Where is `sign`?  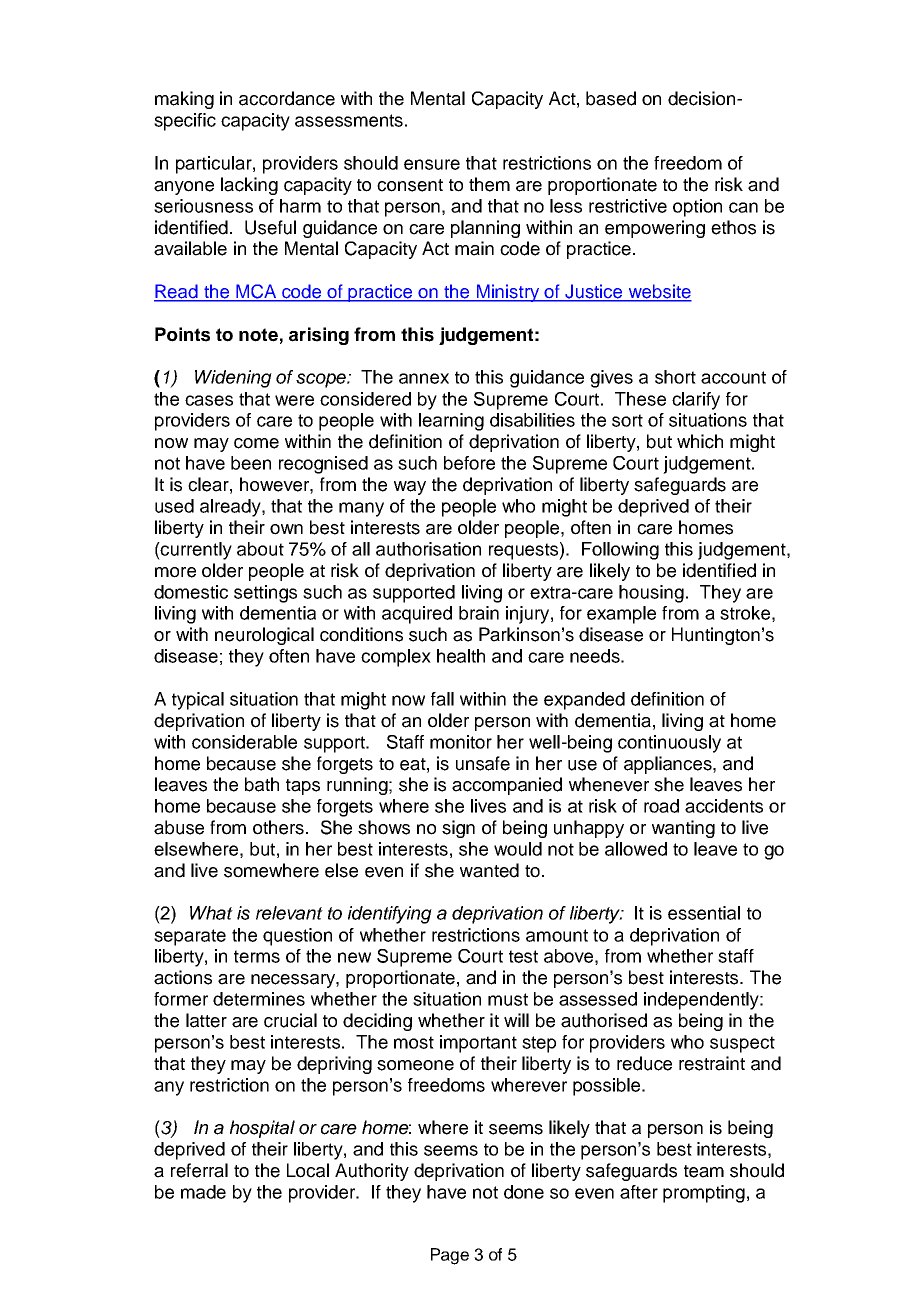 sign is located at coordinates (458, 829).
